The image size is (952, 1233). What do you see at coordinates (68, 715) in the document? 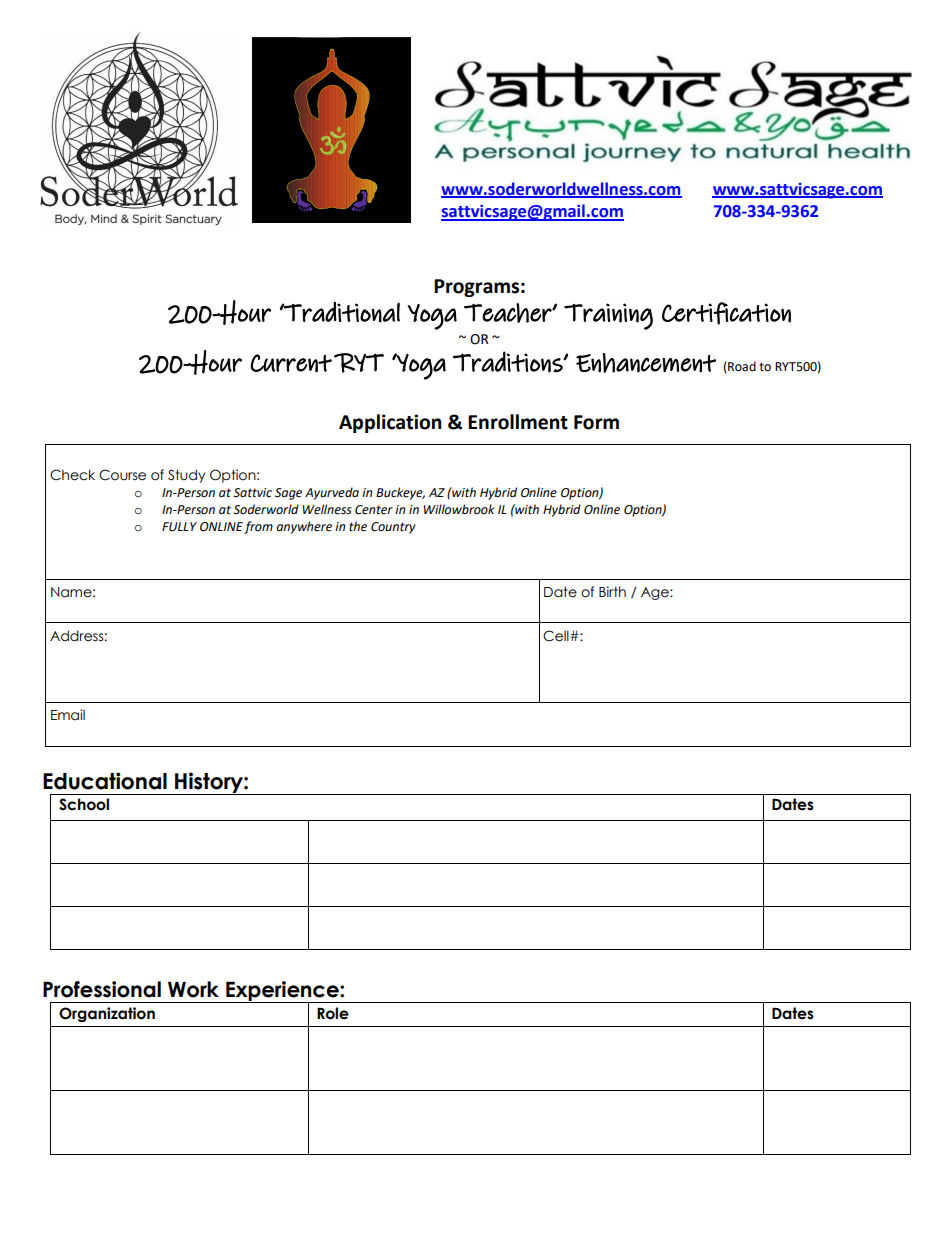
I see `Email` at bounding box center [68, 715].
